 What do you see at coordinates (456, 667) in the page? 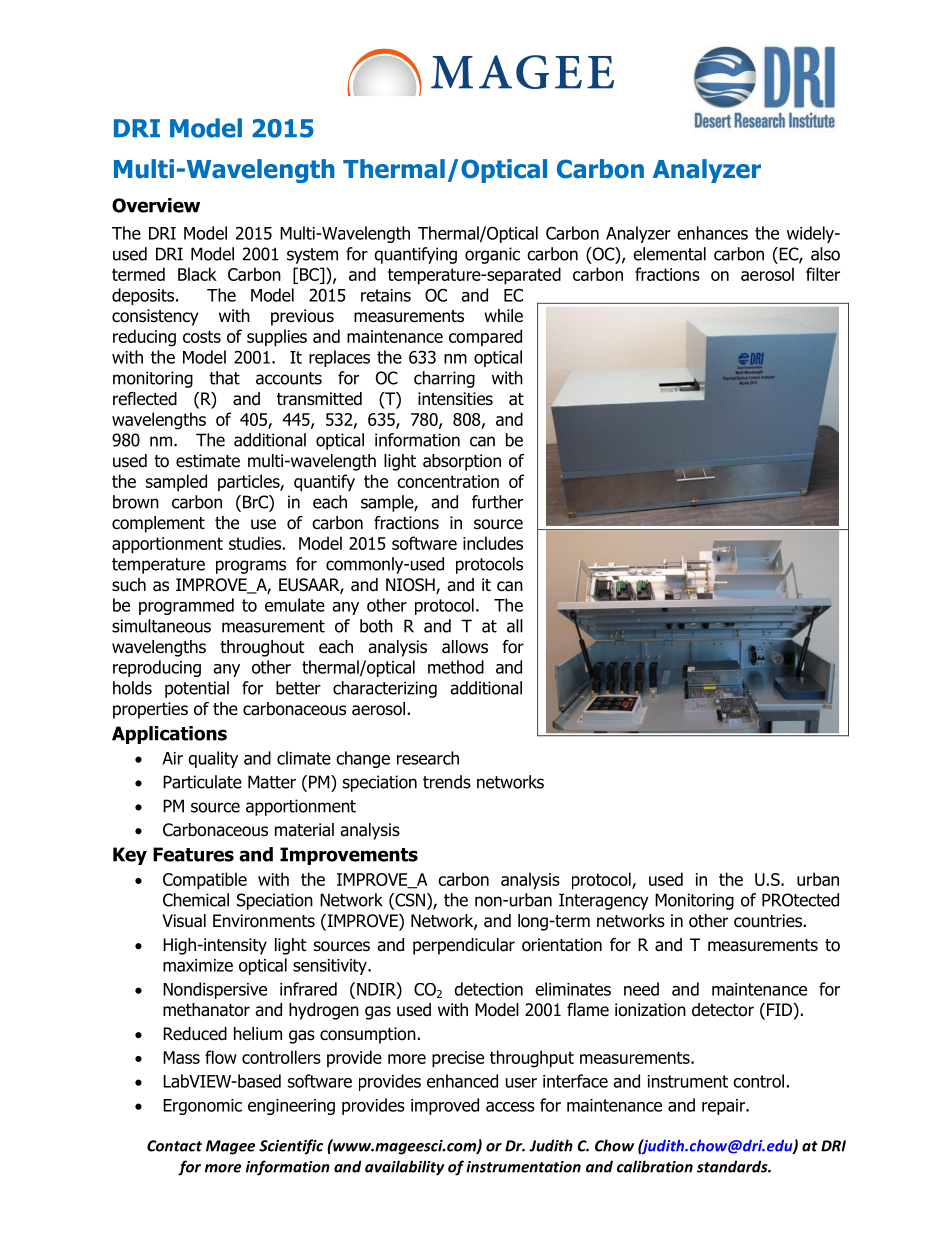
I see `method` at bounding box center [456, 667].
